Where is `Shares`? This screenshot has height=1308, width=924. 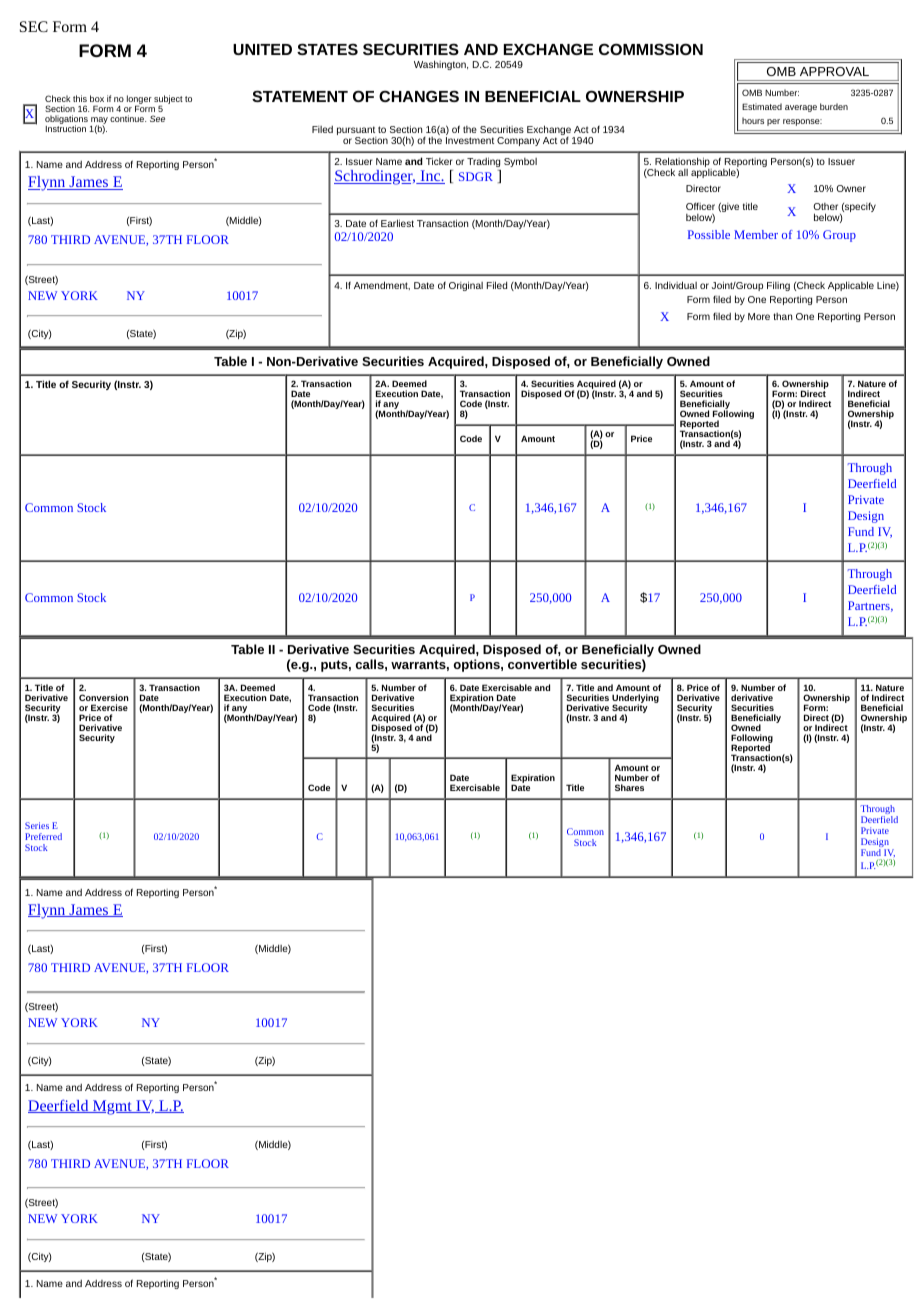
Shares is located at coordinates (629, 787).
